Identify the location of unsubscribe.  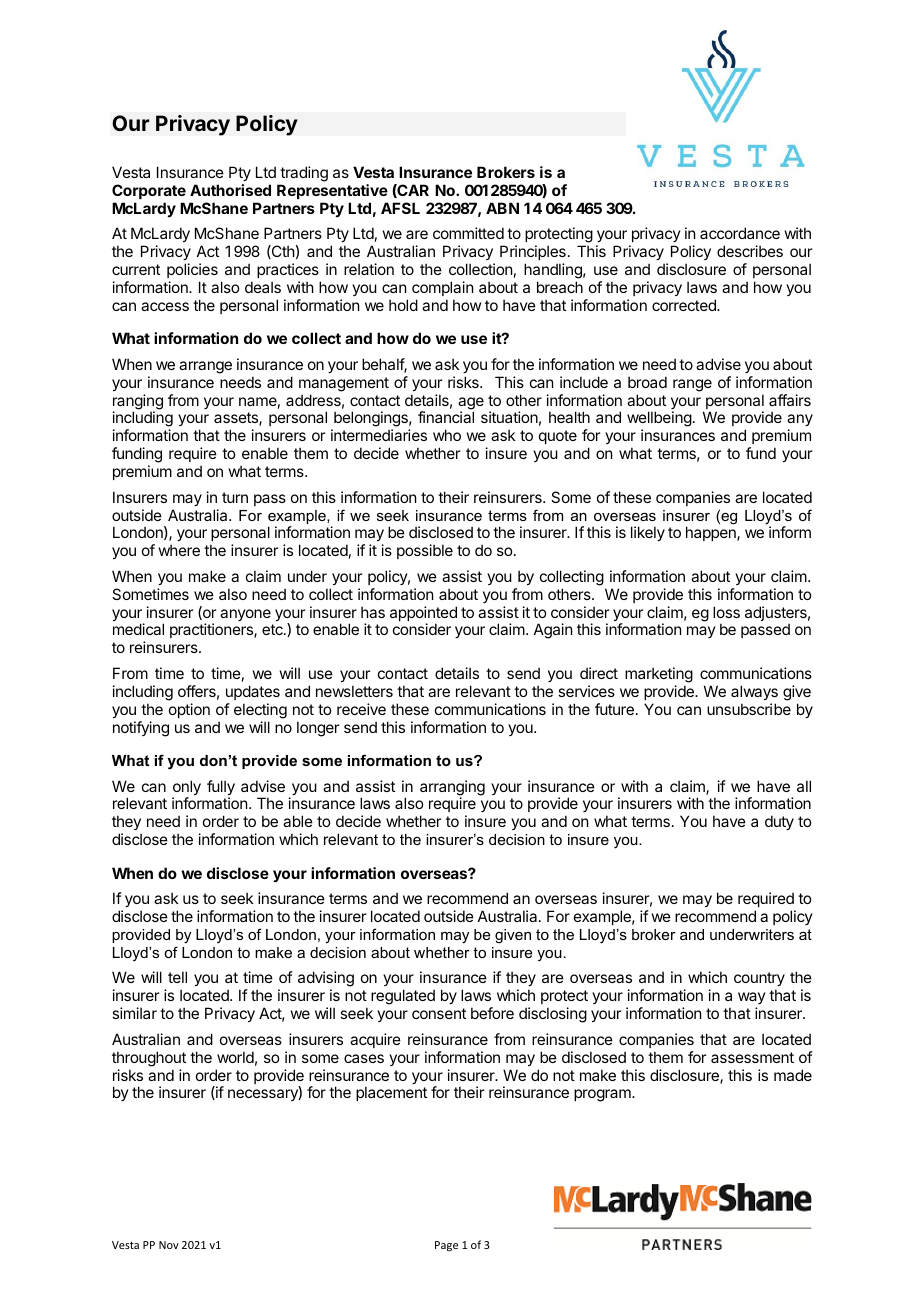
(749, 709).
